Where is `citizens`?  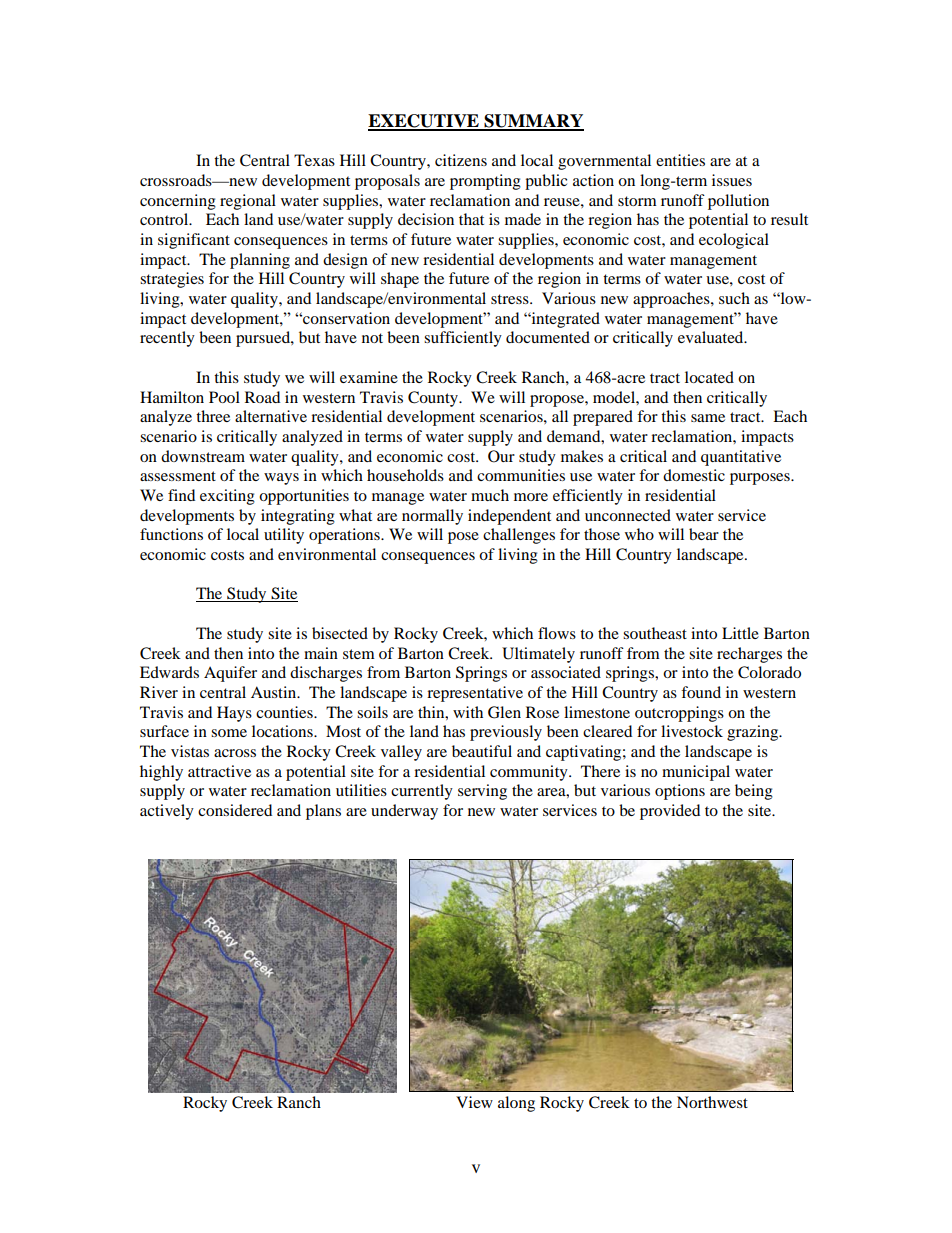
citizens is located at coordinates (461, 160).
